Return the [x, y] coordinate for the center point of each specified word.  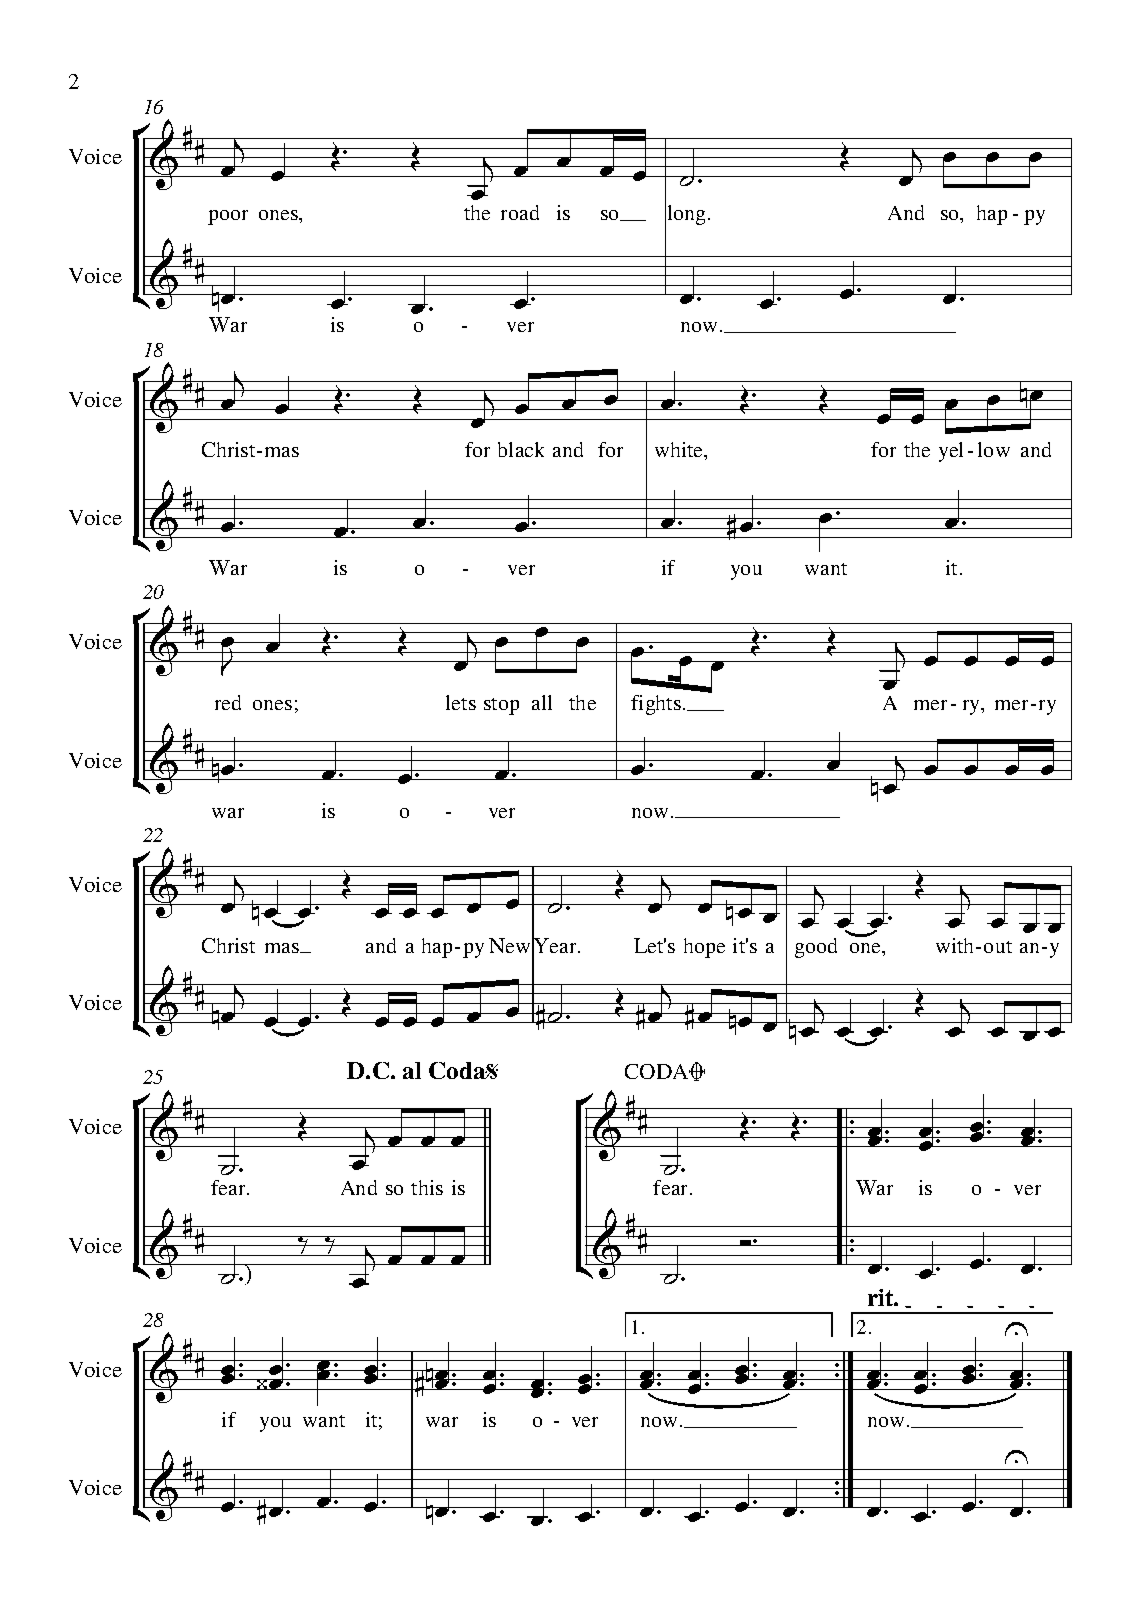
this [427, 1187]
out [998, 947]
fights [656, 705]
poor [228, 217]
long [688, 215]
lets [461, 702]
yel [951, 452]
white [680, 449]
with [956, 945]
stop [501, 706]
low [994, 449]
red [228, 702]
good [816, 948]
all [542, 702]
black [521, 449]
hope [704, 948]
